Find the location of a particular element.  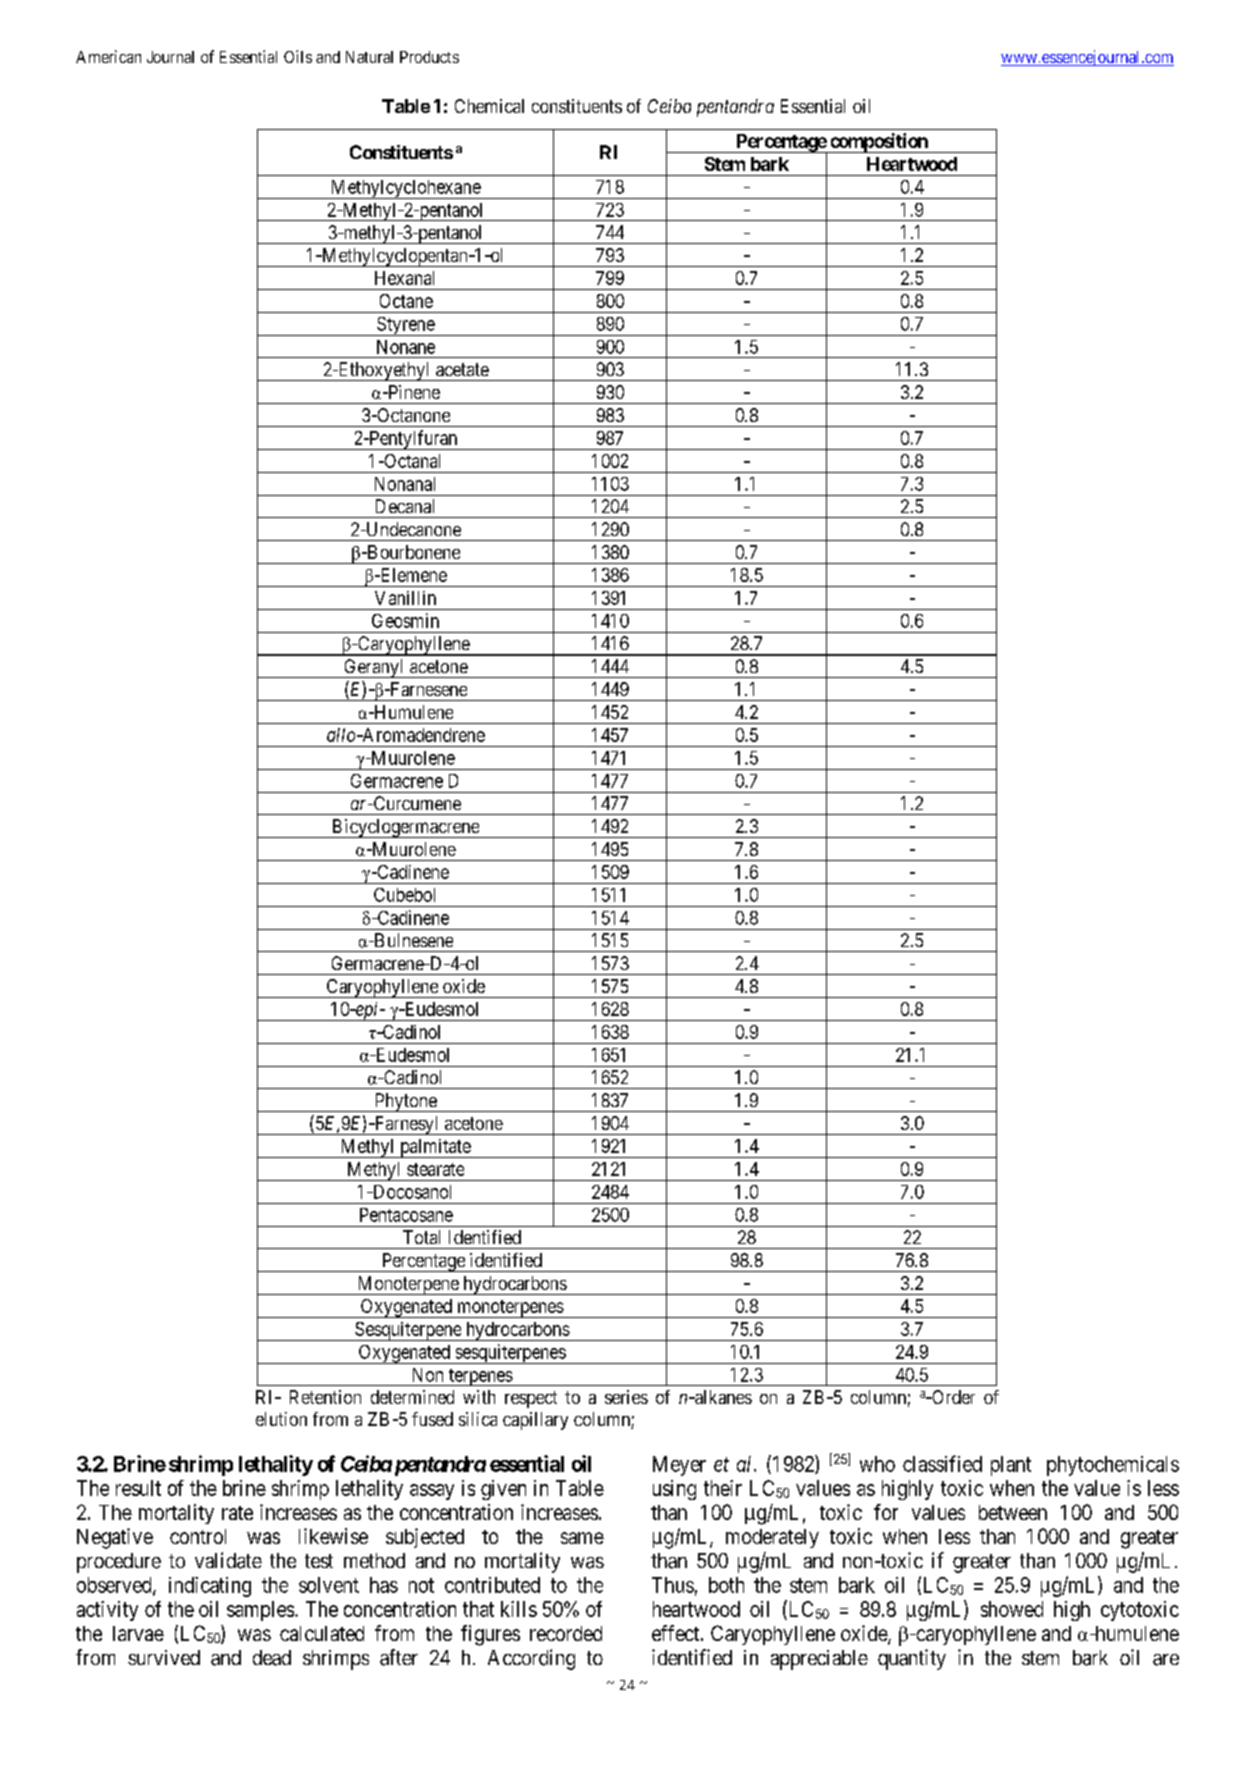

Vanillin is located at coordinates (405, 598).
